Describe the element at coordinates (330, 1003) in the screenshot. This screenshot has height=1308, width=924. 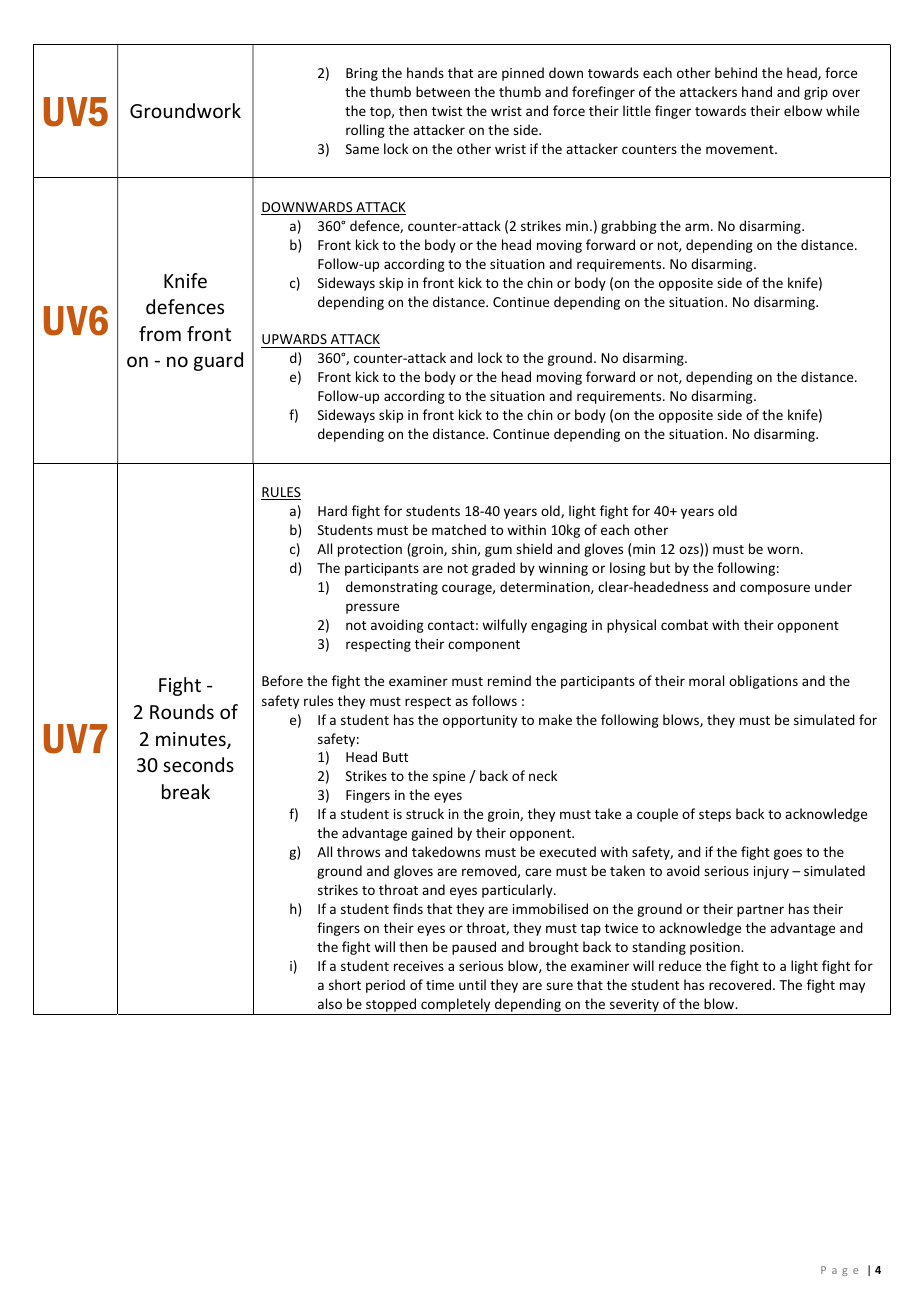
I see `also` at that location.
